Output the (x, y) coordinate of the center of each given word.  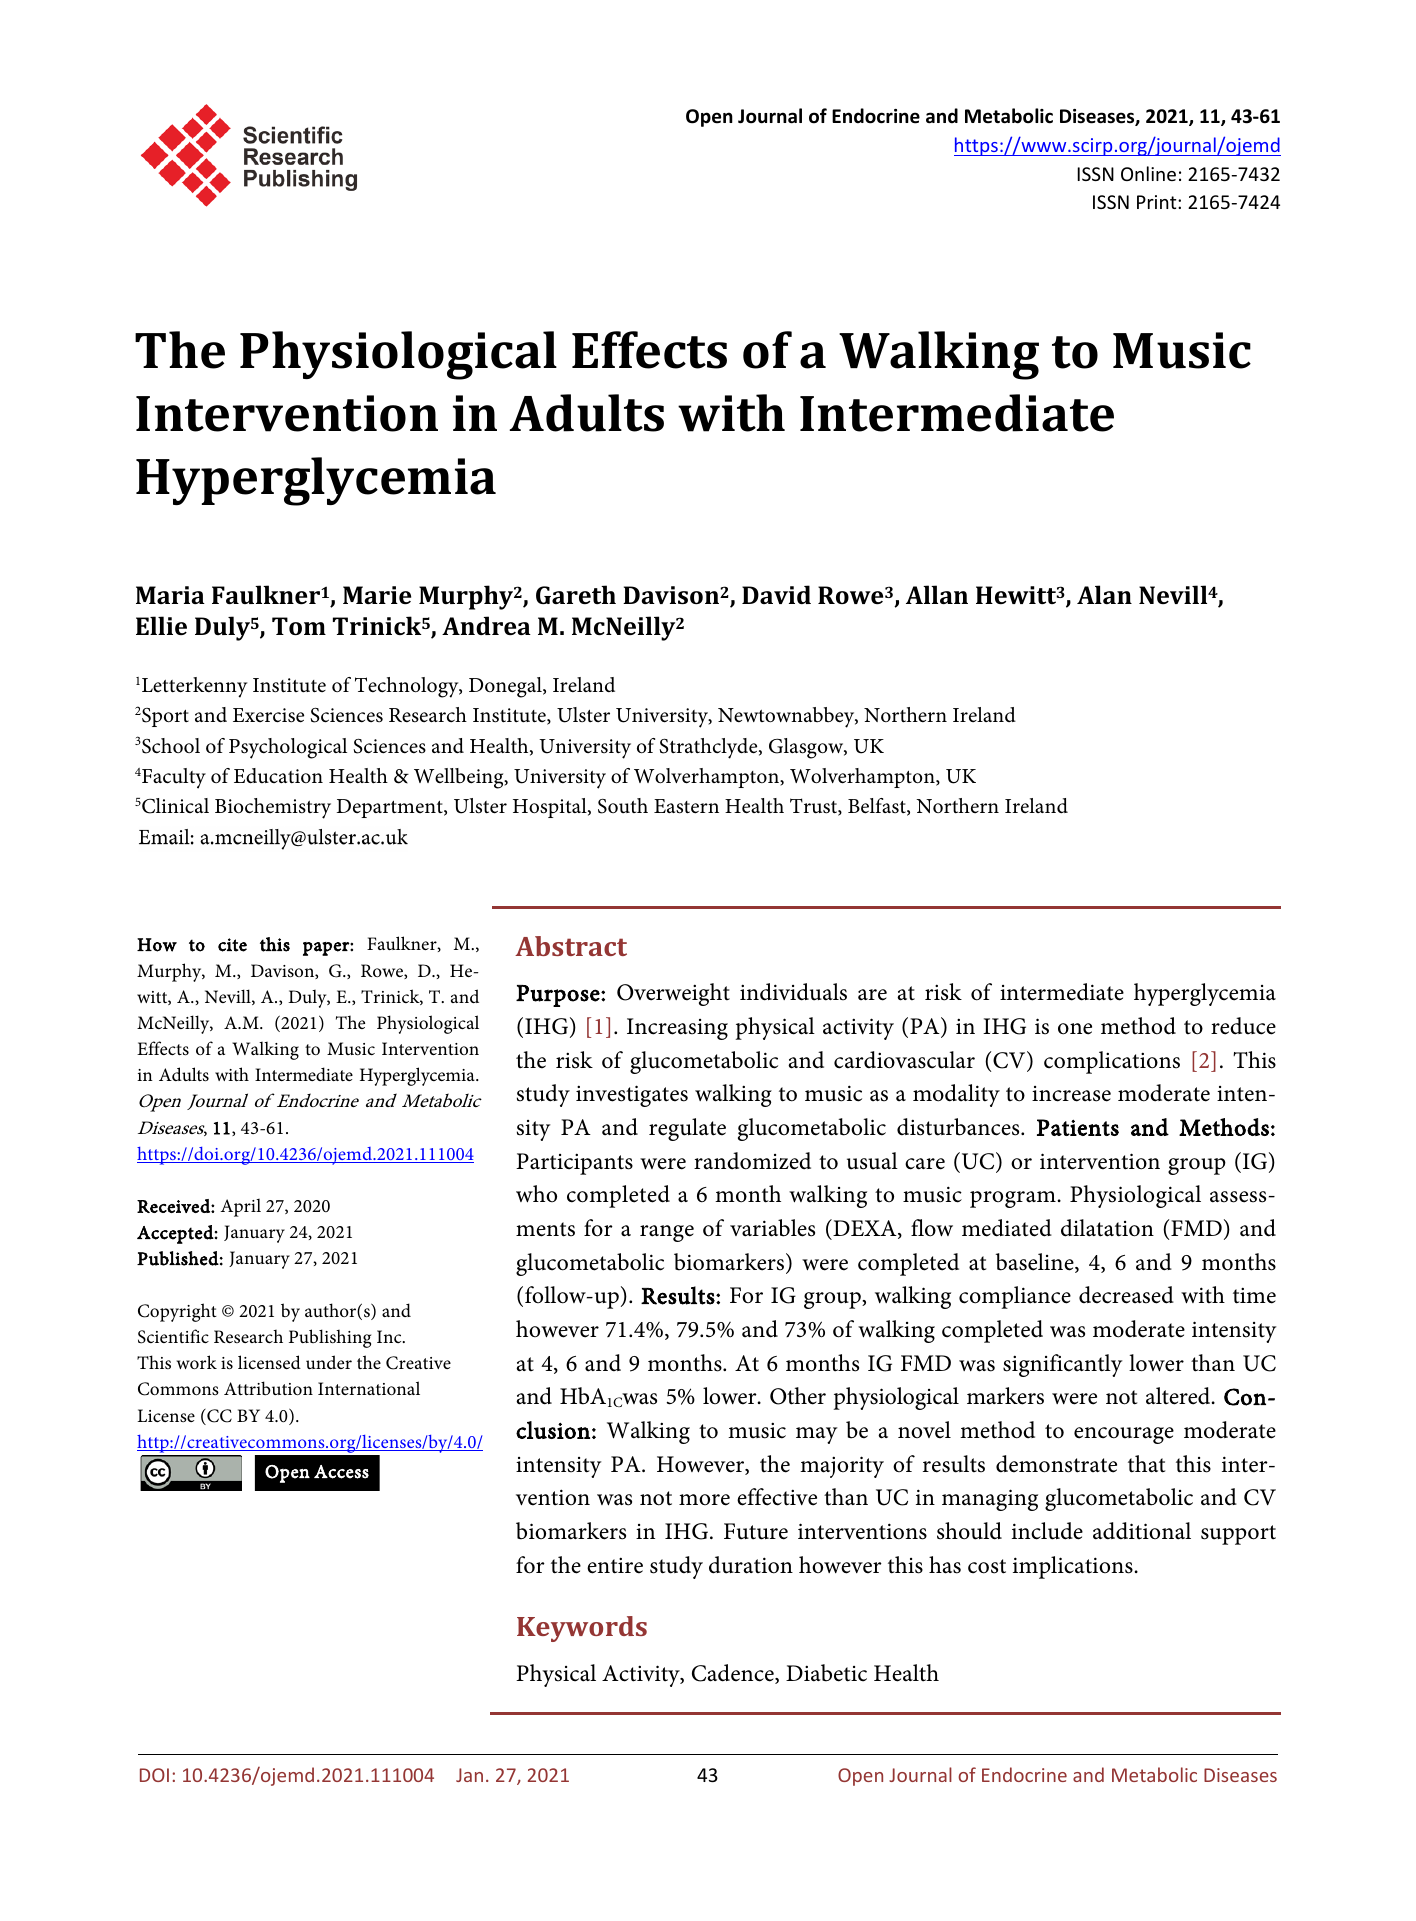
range (667, 1233)
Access (341, 1472)
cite (232, 945)
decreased (1126, 1295)
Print (1158, 202)
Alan (1104, 594)
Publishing (330, 1338)
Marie (377, 595)
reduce (1243, 1026)
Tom (299, 626)
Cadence (734, 1674)
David (776, 594)
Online (1148, 173)
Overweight (673, 994)
